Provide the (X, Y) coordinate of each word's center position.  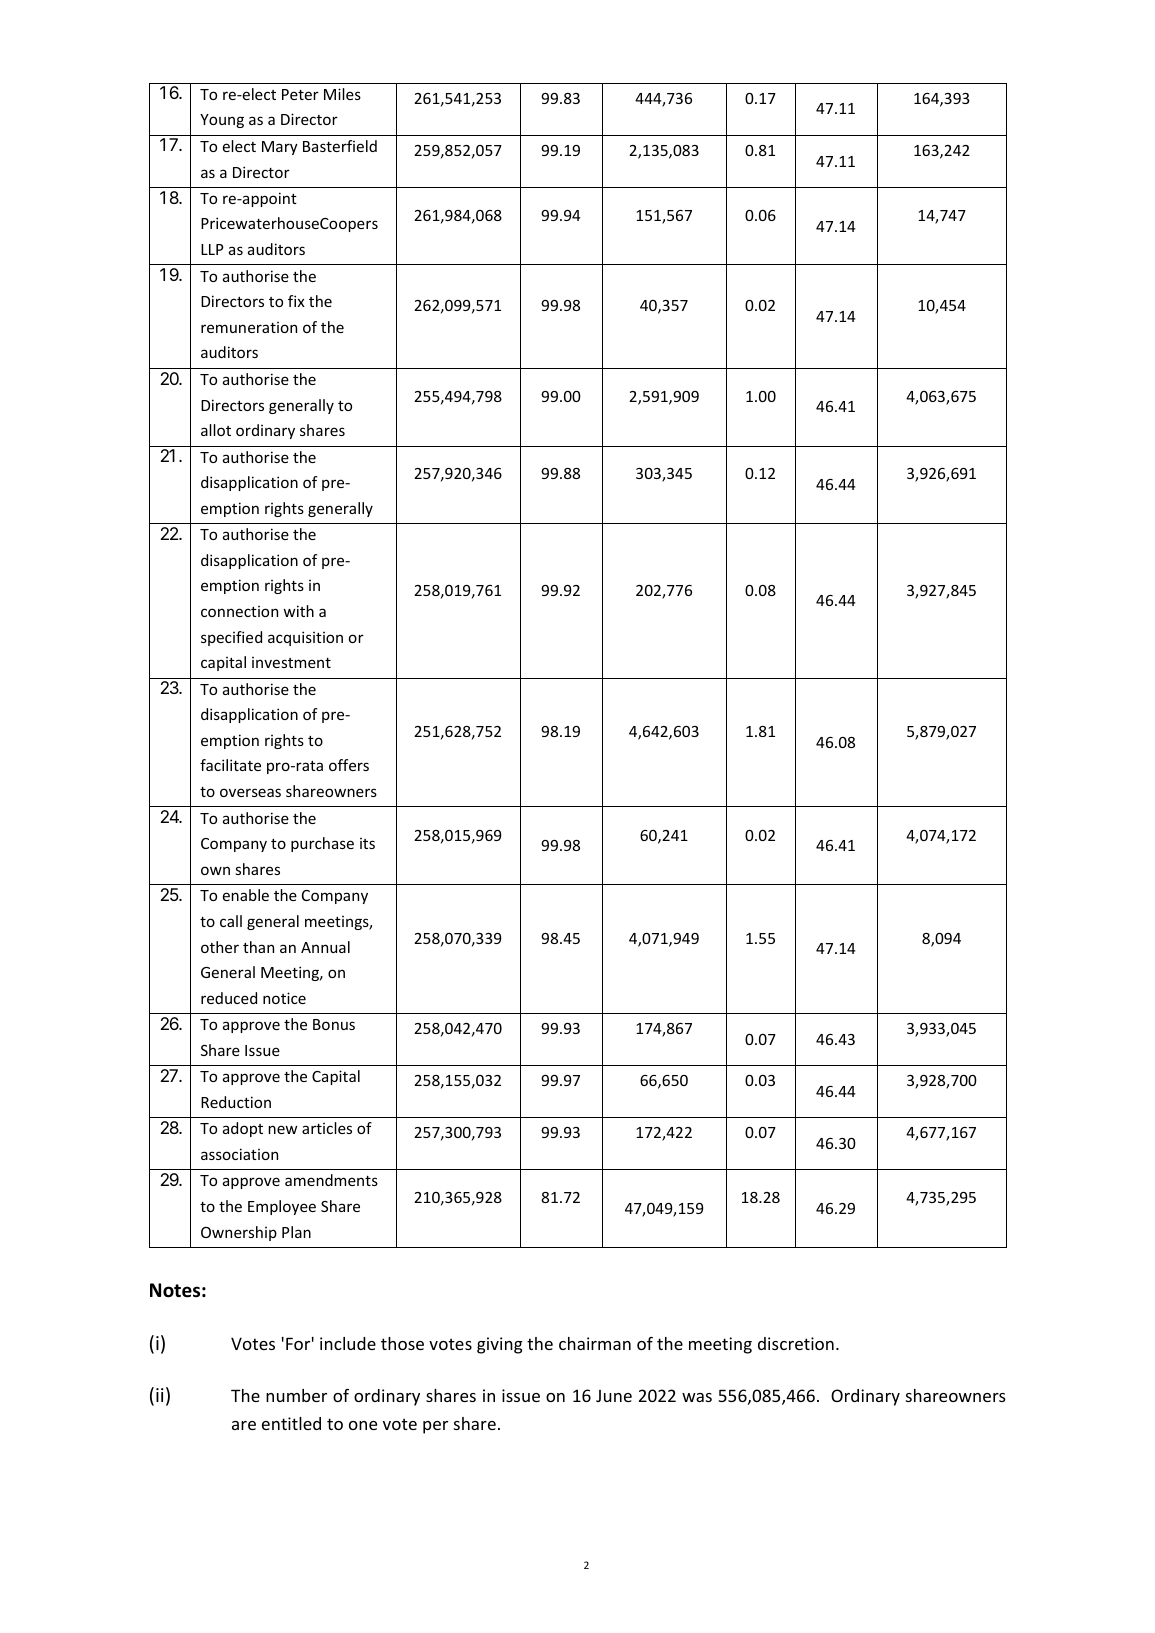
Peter (300, 94)
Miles (342, 94)
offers (349, 765)
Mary (280, 148)
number (296, 1395)
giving (500, 1345)
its (367, 843)
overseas (250, 792)
